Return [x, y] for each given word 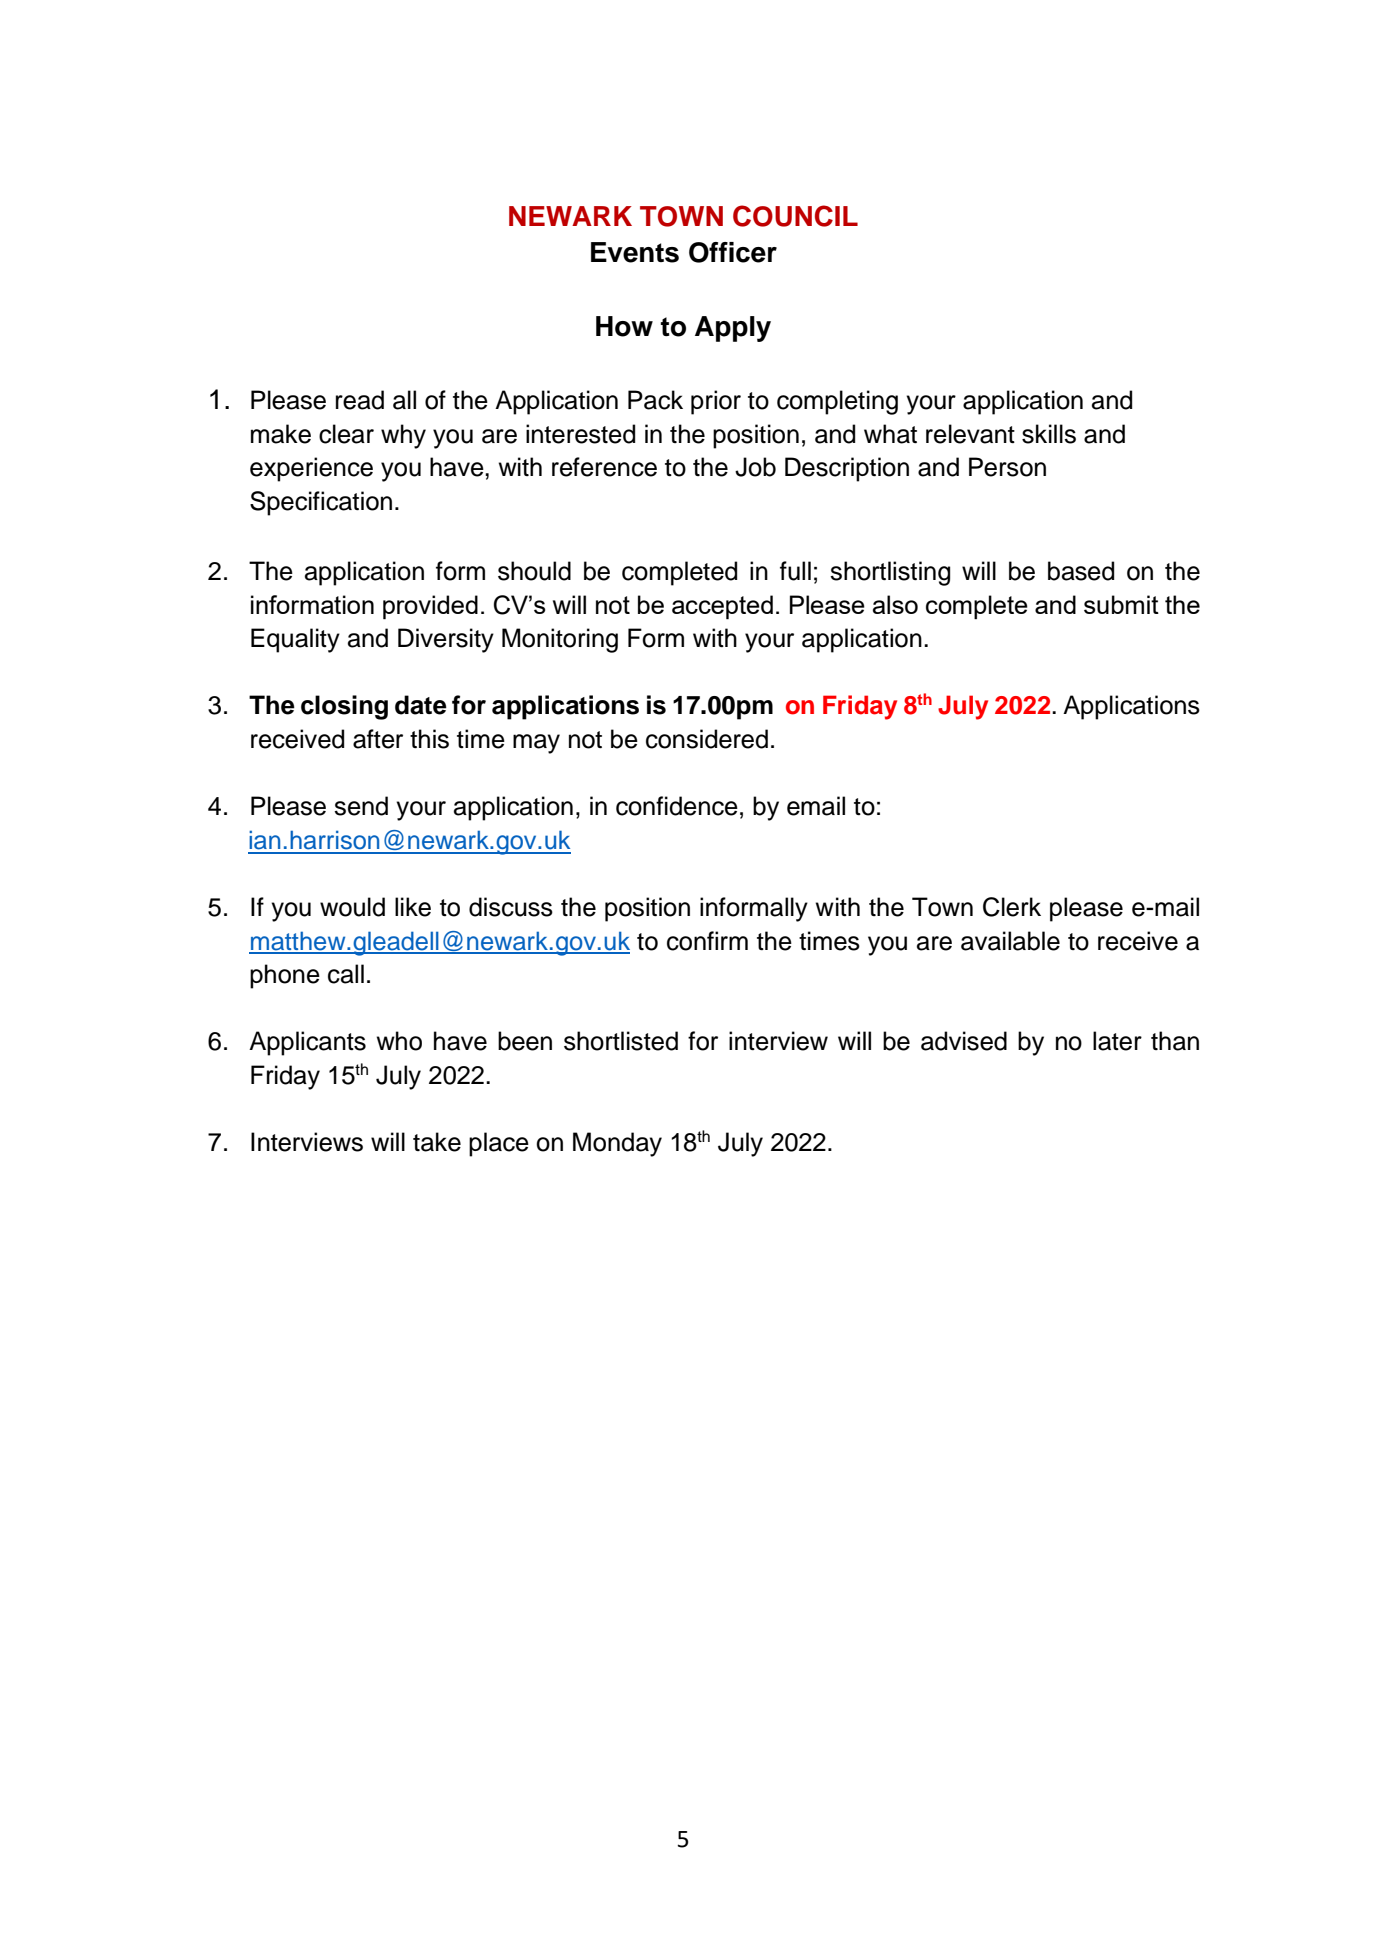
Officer [733, 252]
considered [707, 739]
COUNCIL [795, 216]
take [437, 1142]
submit [1121, 604]
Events [635, 252]
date [421, 705]
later [1117, 1041]
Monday [617, 1144]
